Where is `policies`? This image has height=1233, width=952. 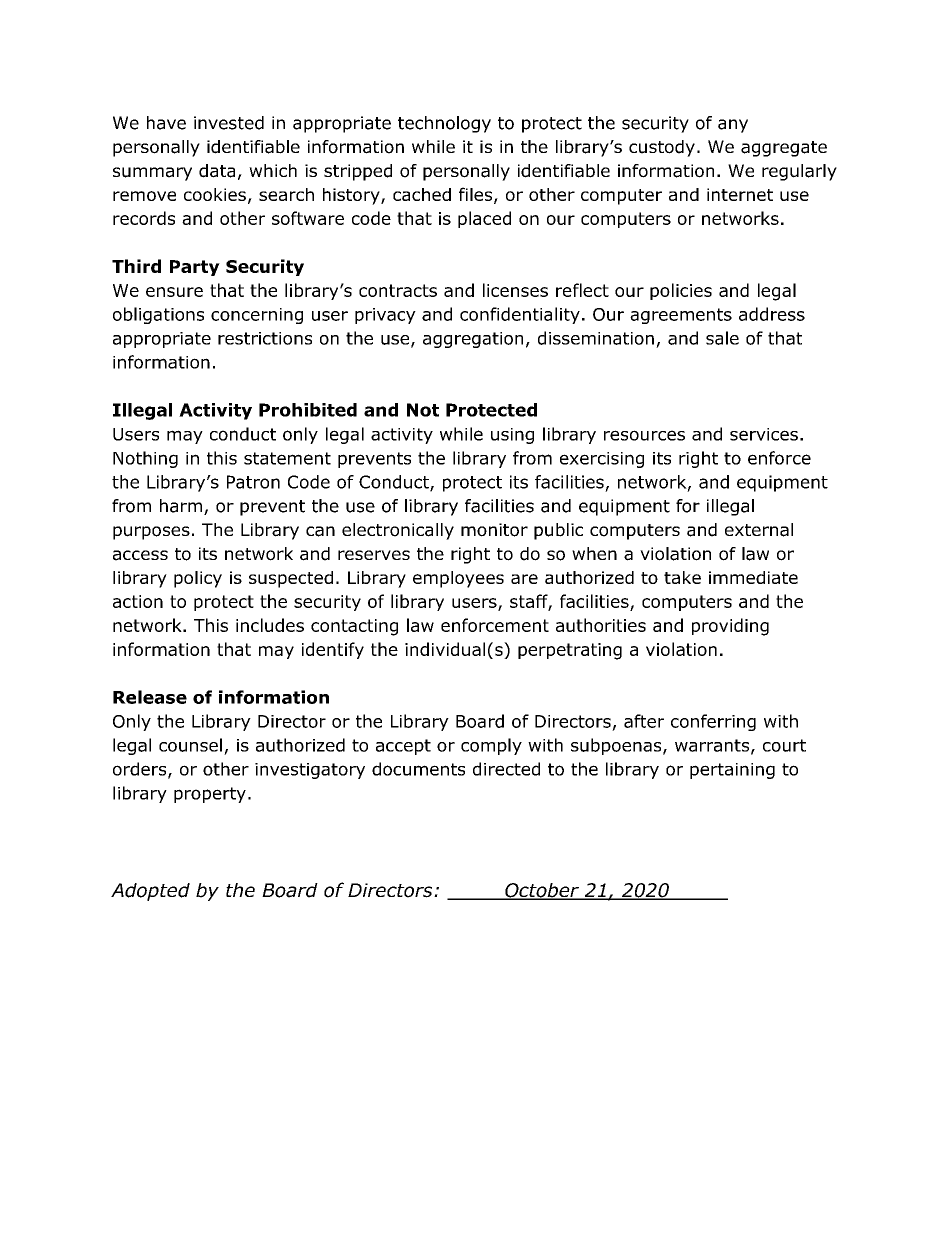 policies is located at coordinates (681, 291).
